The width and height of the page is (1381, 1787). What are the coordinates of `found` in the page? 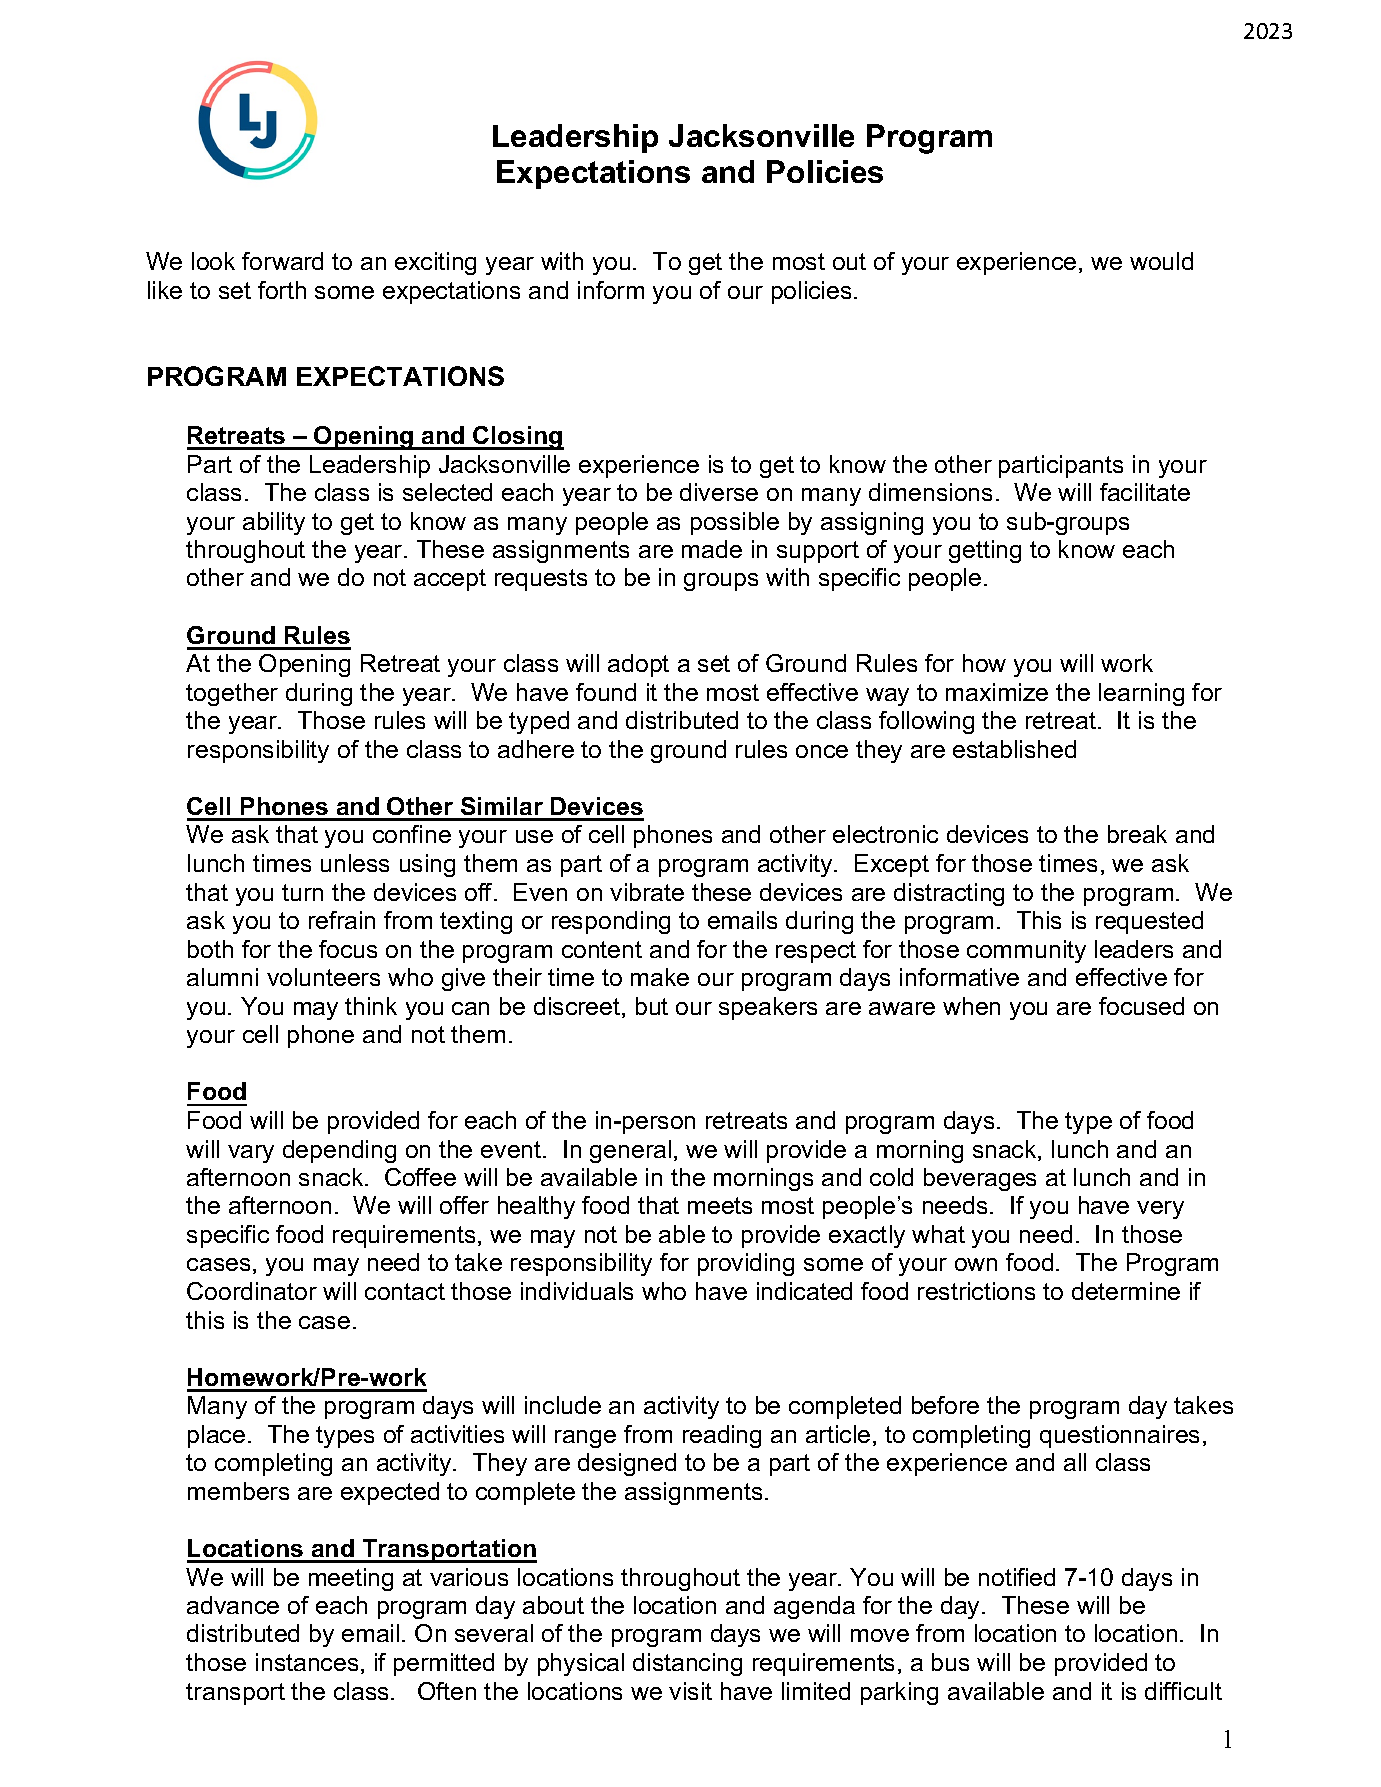 It's located at (606, 692).
